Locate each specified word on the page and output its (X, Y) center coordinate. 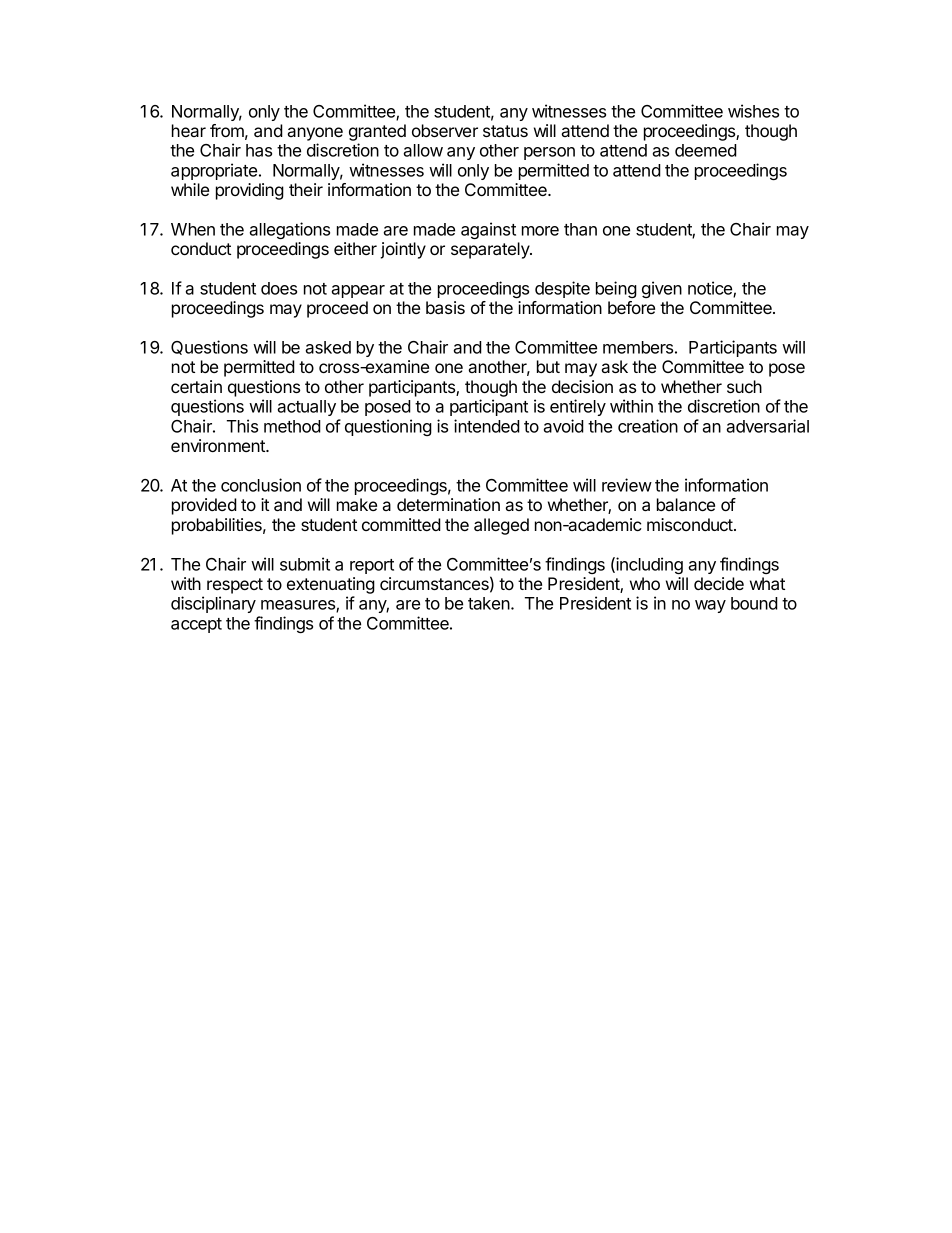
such (744, 386)
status (505, 131)
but (548, 366)
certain (196, 386)
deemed (706, 150)
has (259, 150)
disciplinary (213, 604)
